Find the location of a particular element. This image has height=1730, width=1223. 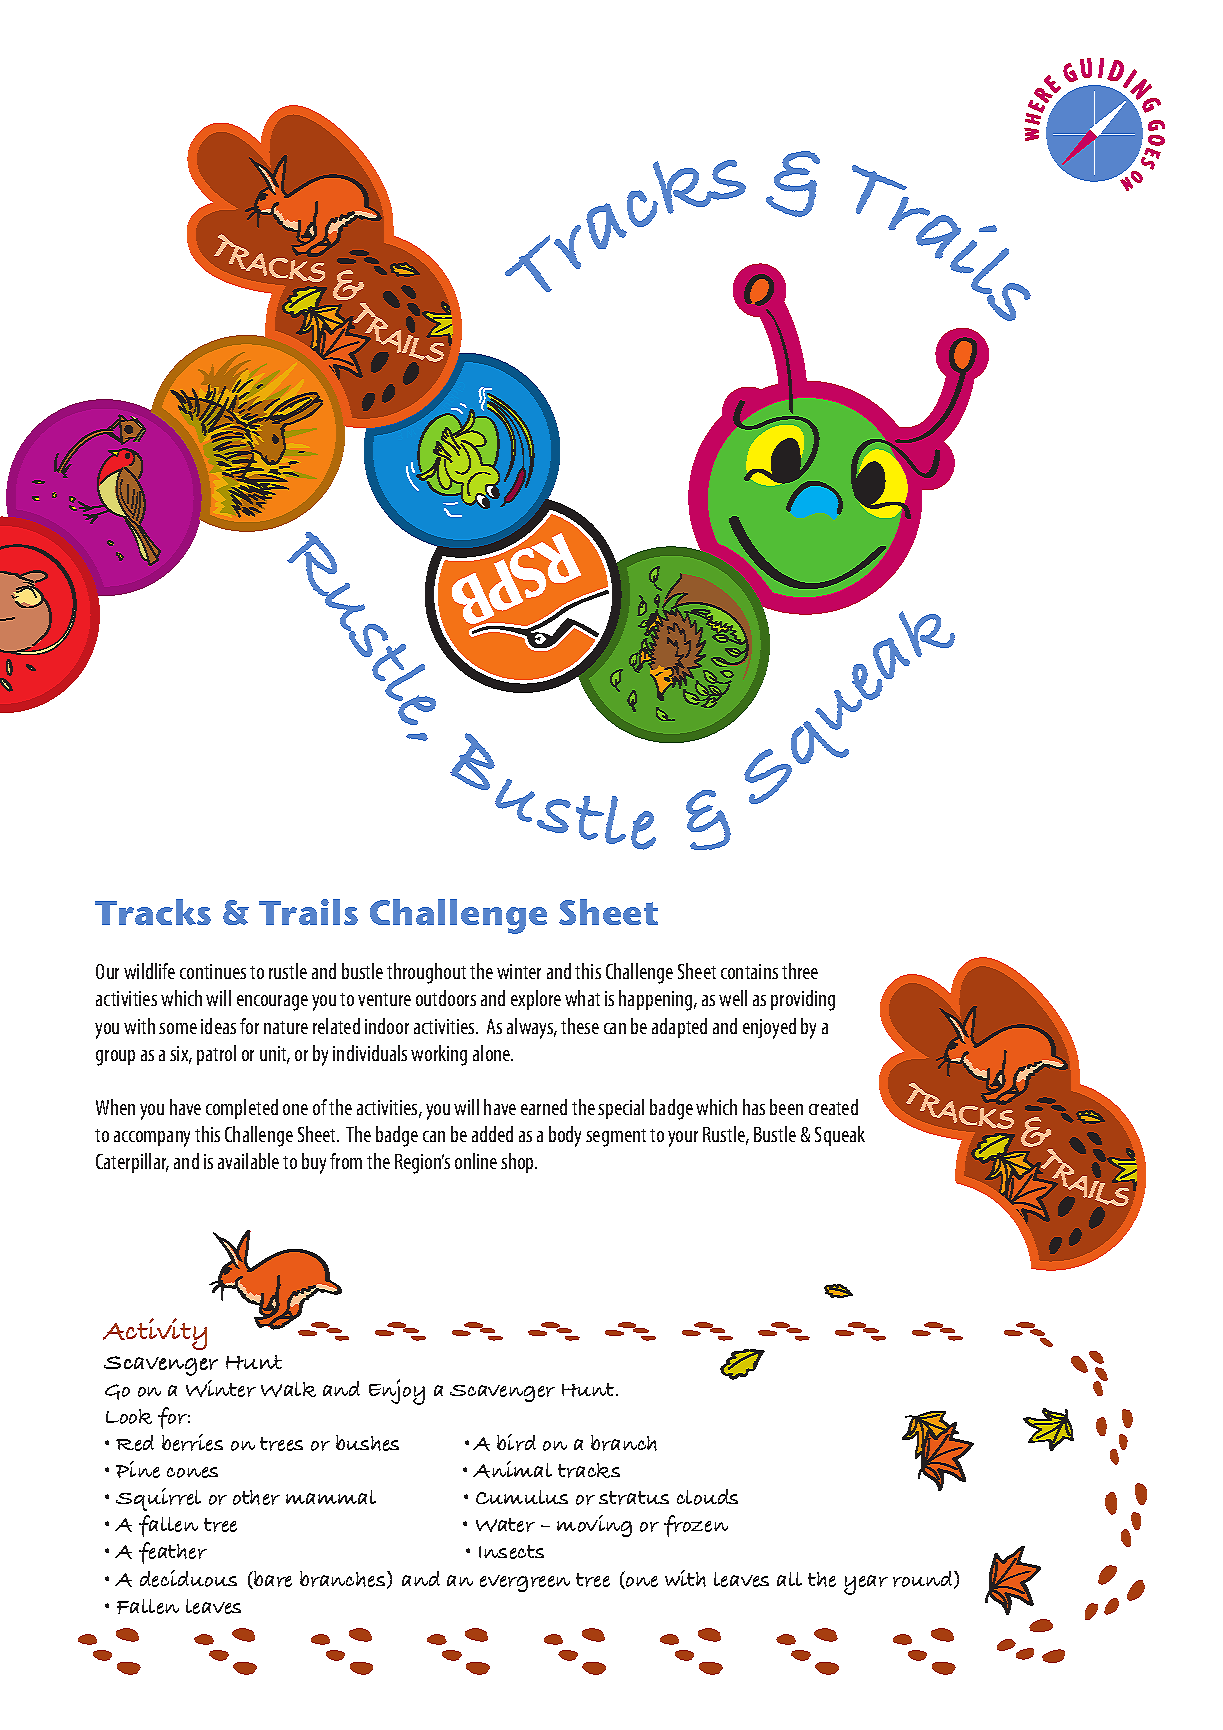

Activity is located at coordinates (155, 1334).
